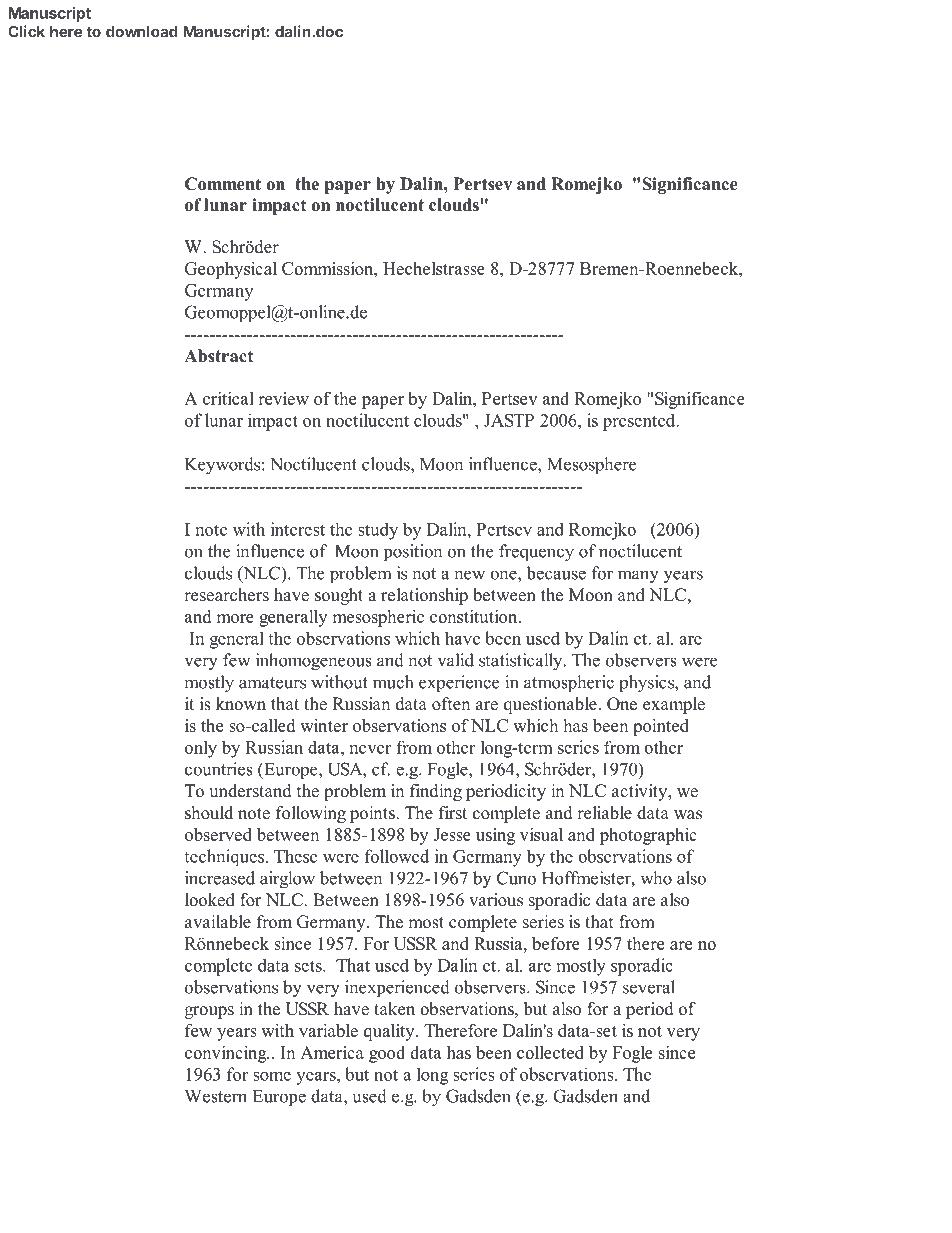  What do you see at coordinates (223, 184) in the screenshot?
I see `Comment` at bounding box center [223, 184].
